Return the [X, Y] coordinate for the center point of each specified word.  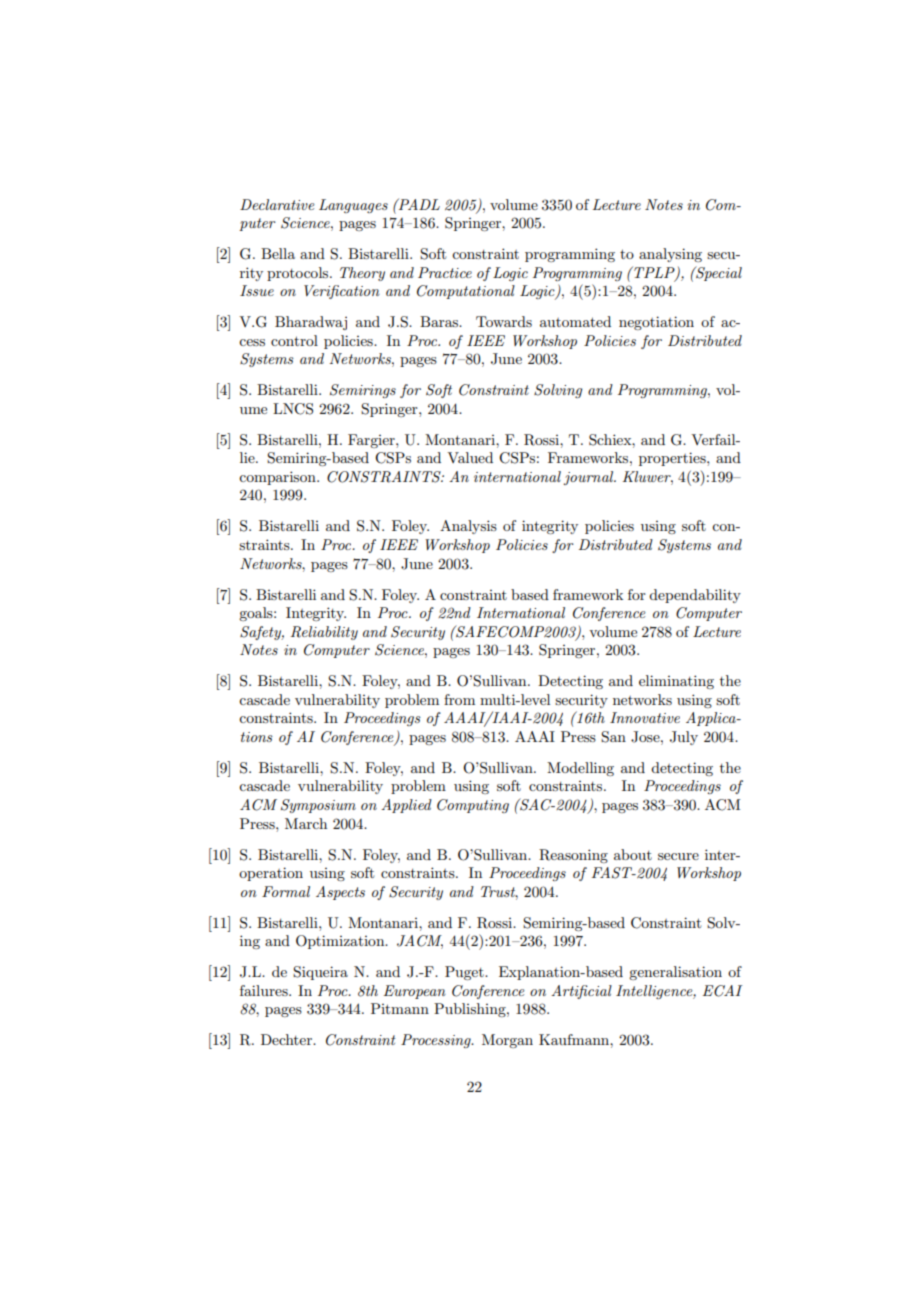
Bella [278, 253]
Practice [445, 272]
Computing [473, 806]
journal [589, 478]
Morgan [507, 1041]
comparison [278, 478]
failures [265, 990]
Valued [470, 457]
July [684, 738]
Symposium [318, 806]
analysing [670, 255]
